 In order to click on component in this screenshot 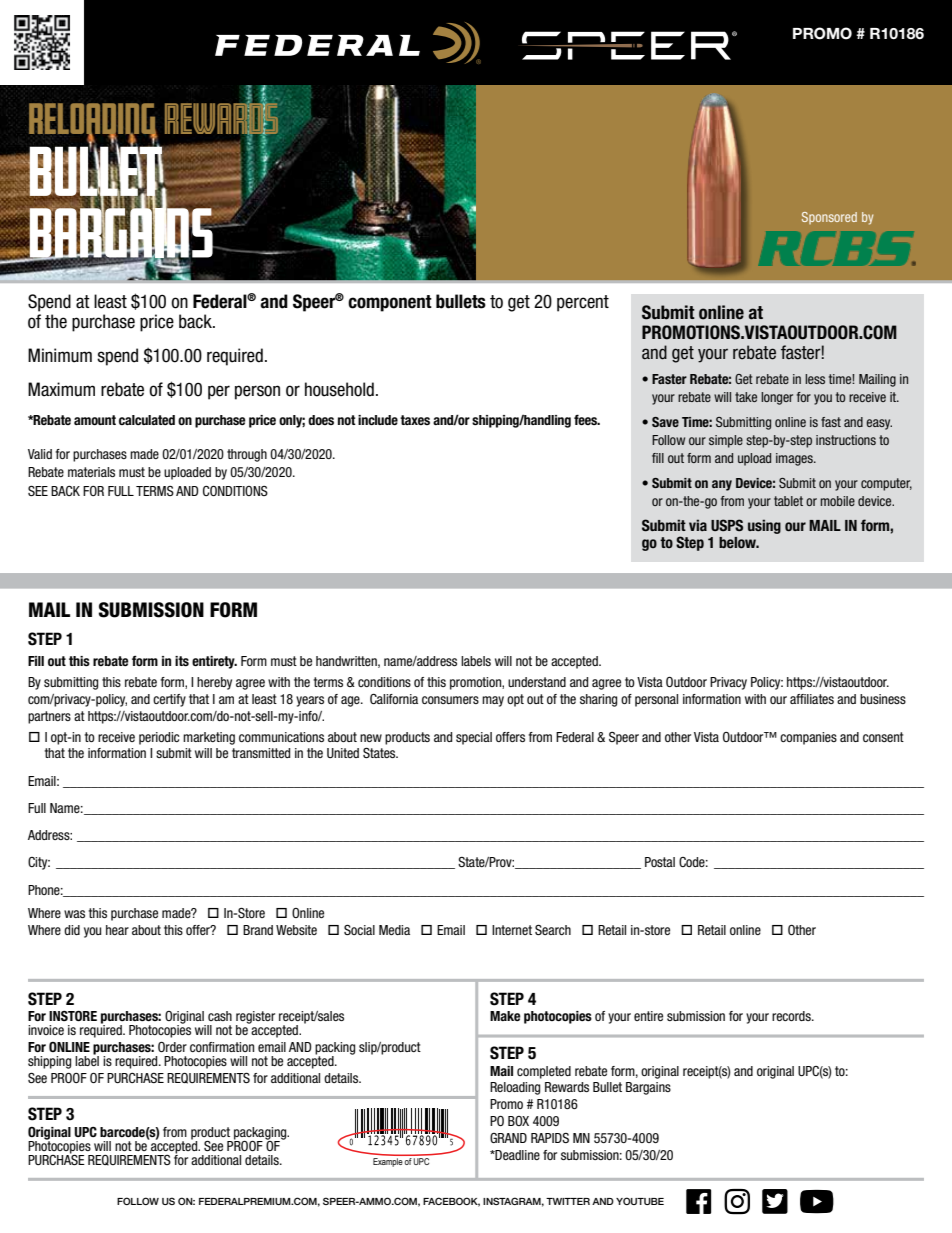, I will do `click(390, 303)`.
